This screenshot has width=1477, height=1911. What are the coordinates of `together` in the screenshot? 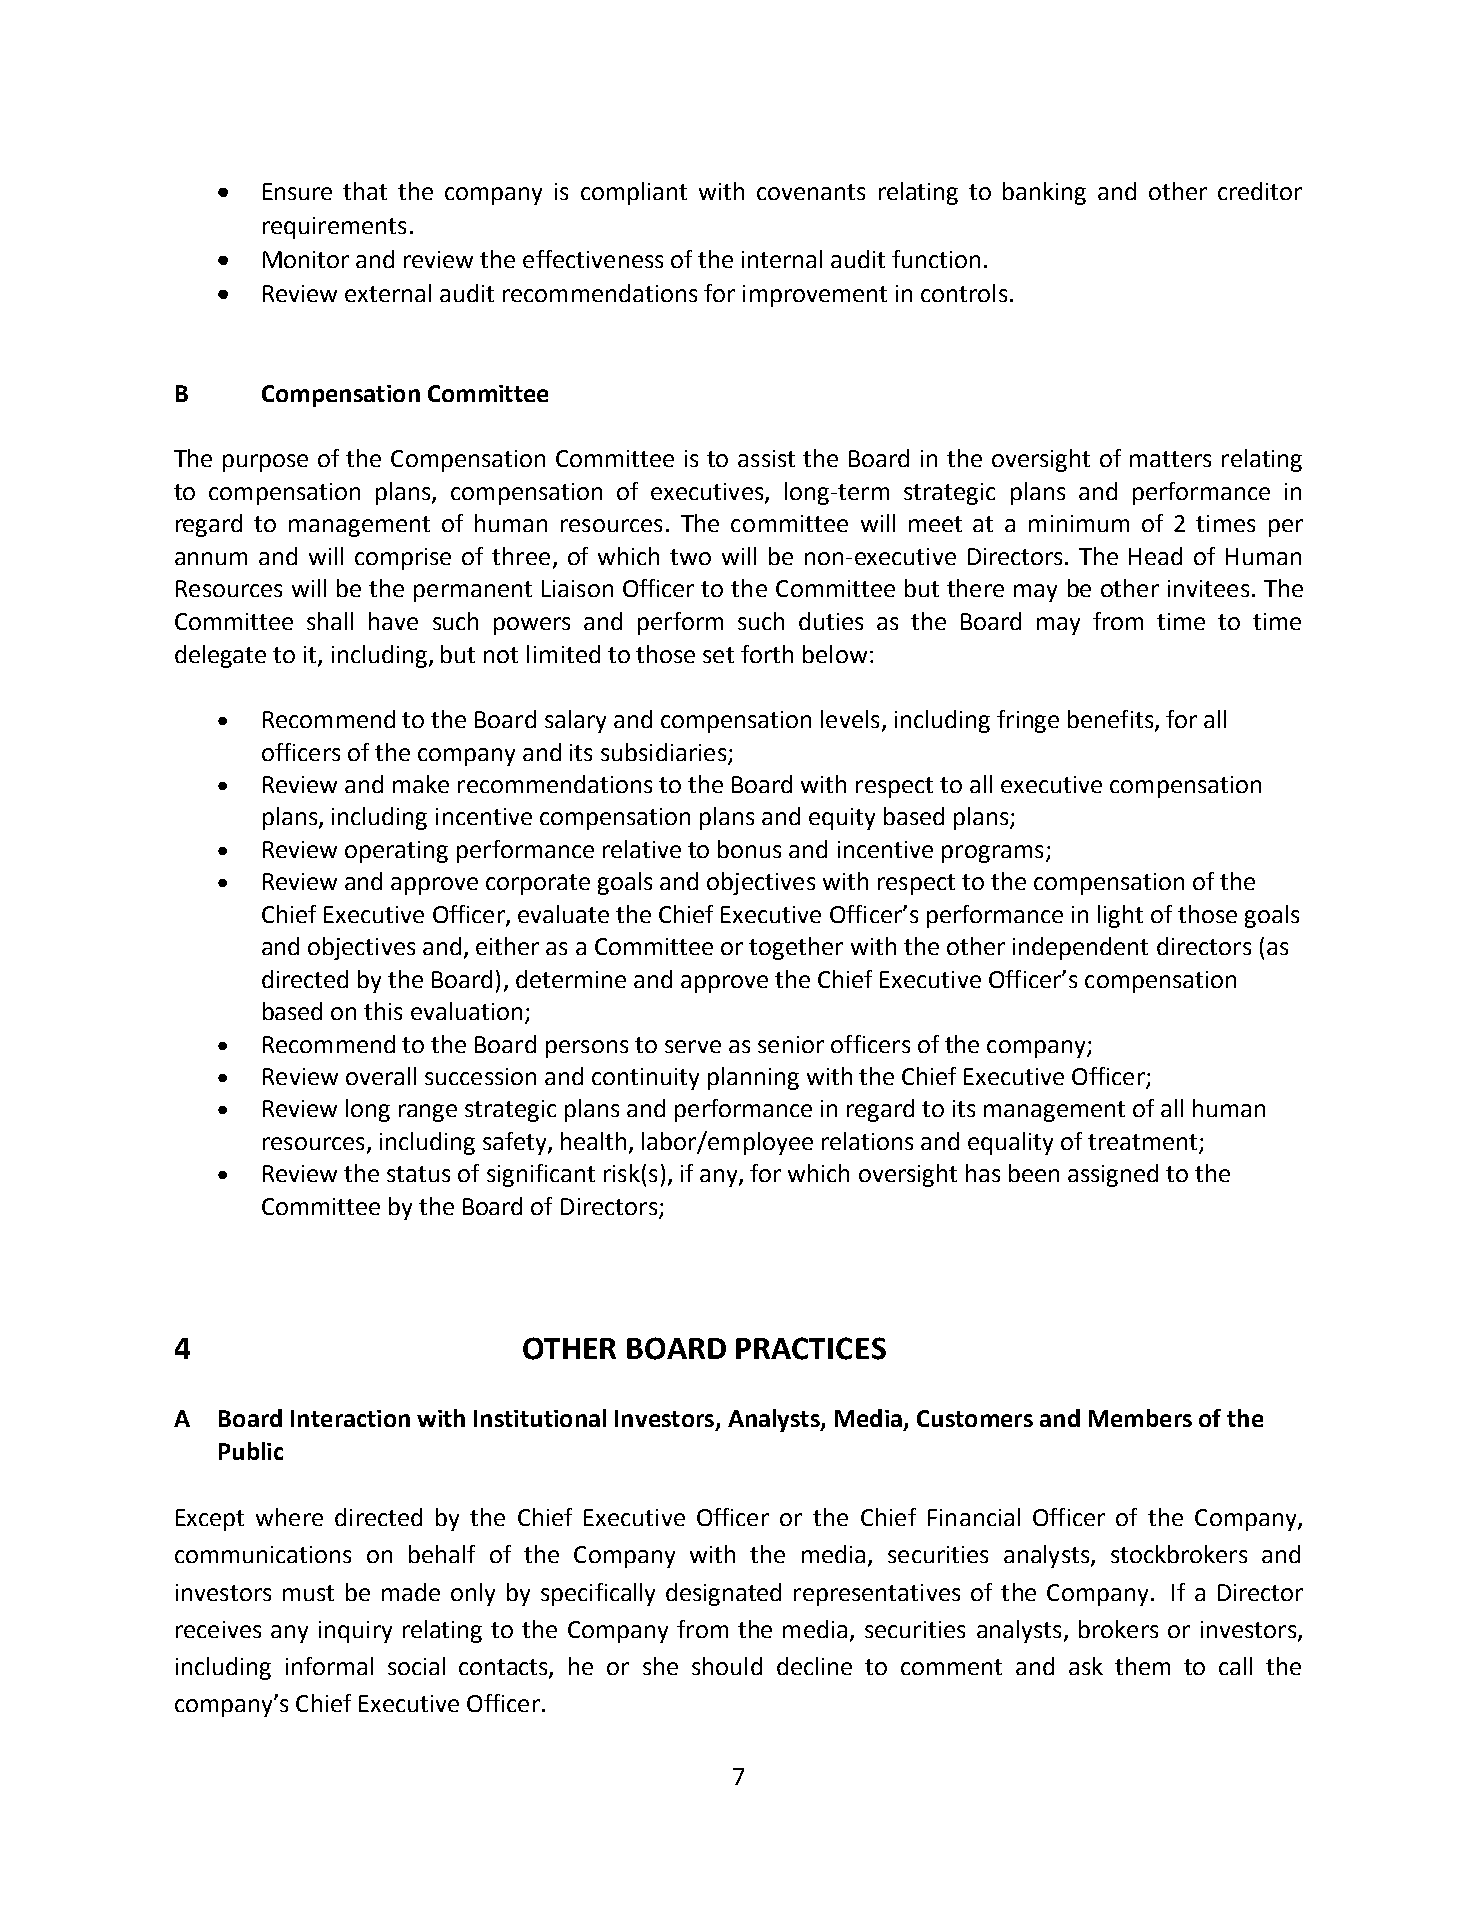 It's located at (796, 948).
